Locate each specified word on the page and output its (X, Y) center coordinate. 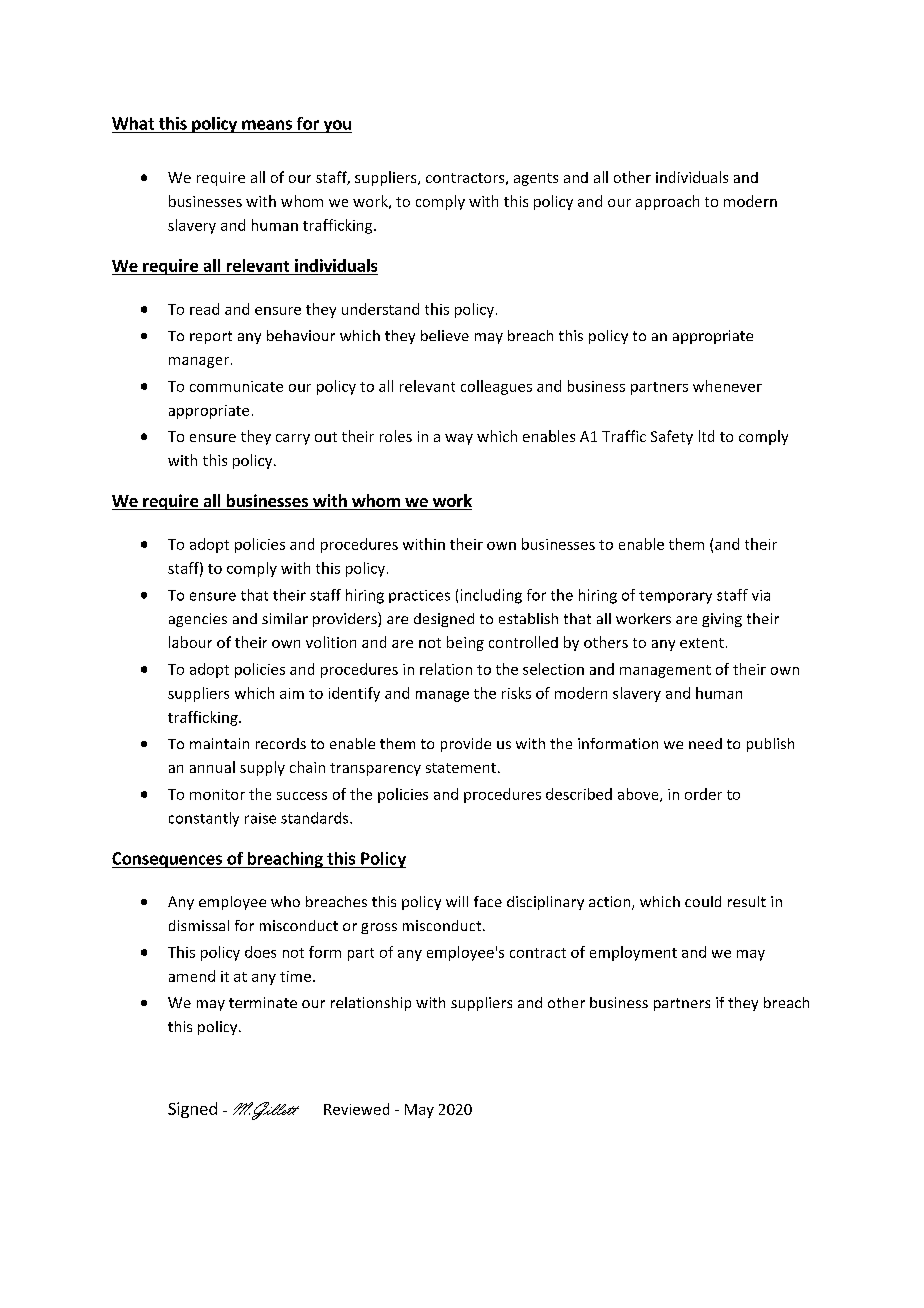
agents (536, 179)
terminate (263, 1002)
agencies (198, 620)
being (465, 643)
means (267, 125)
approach (667, 202)
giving (722, 620)
